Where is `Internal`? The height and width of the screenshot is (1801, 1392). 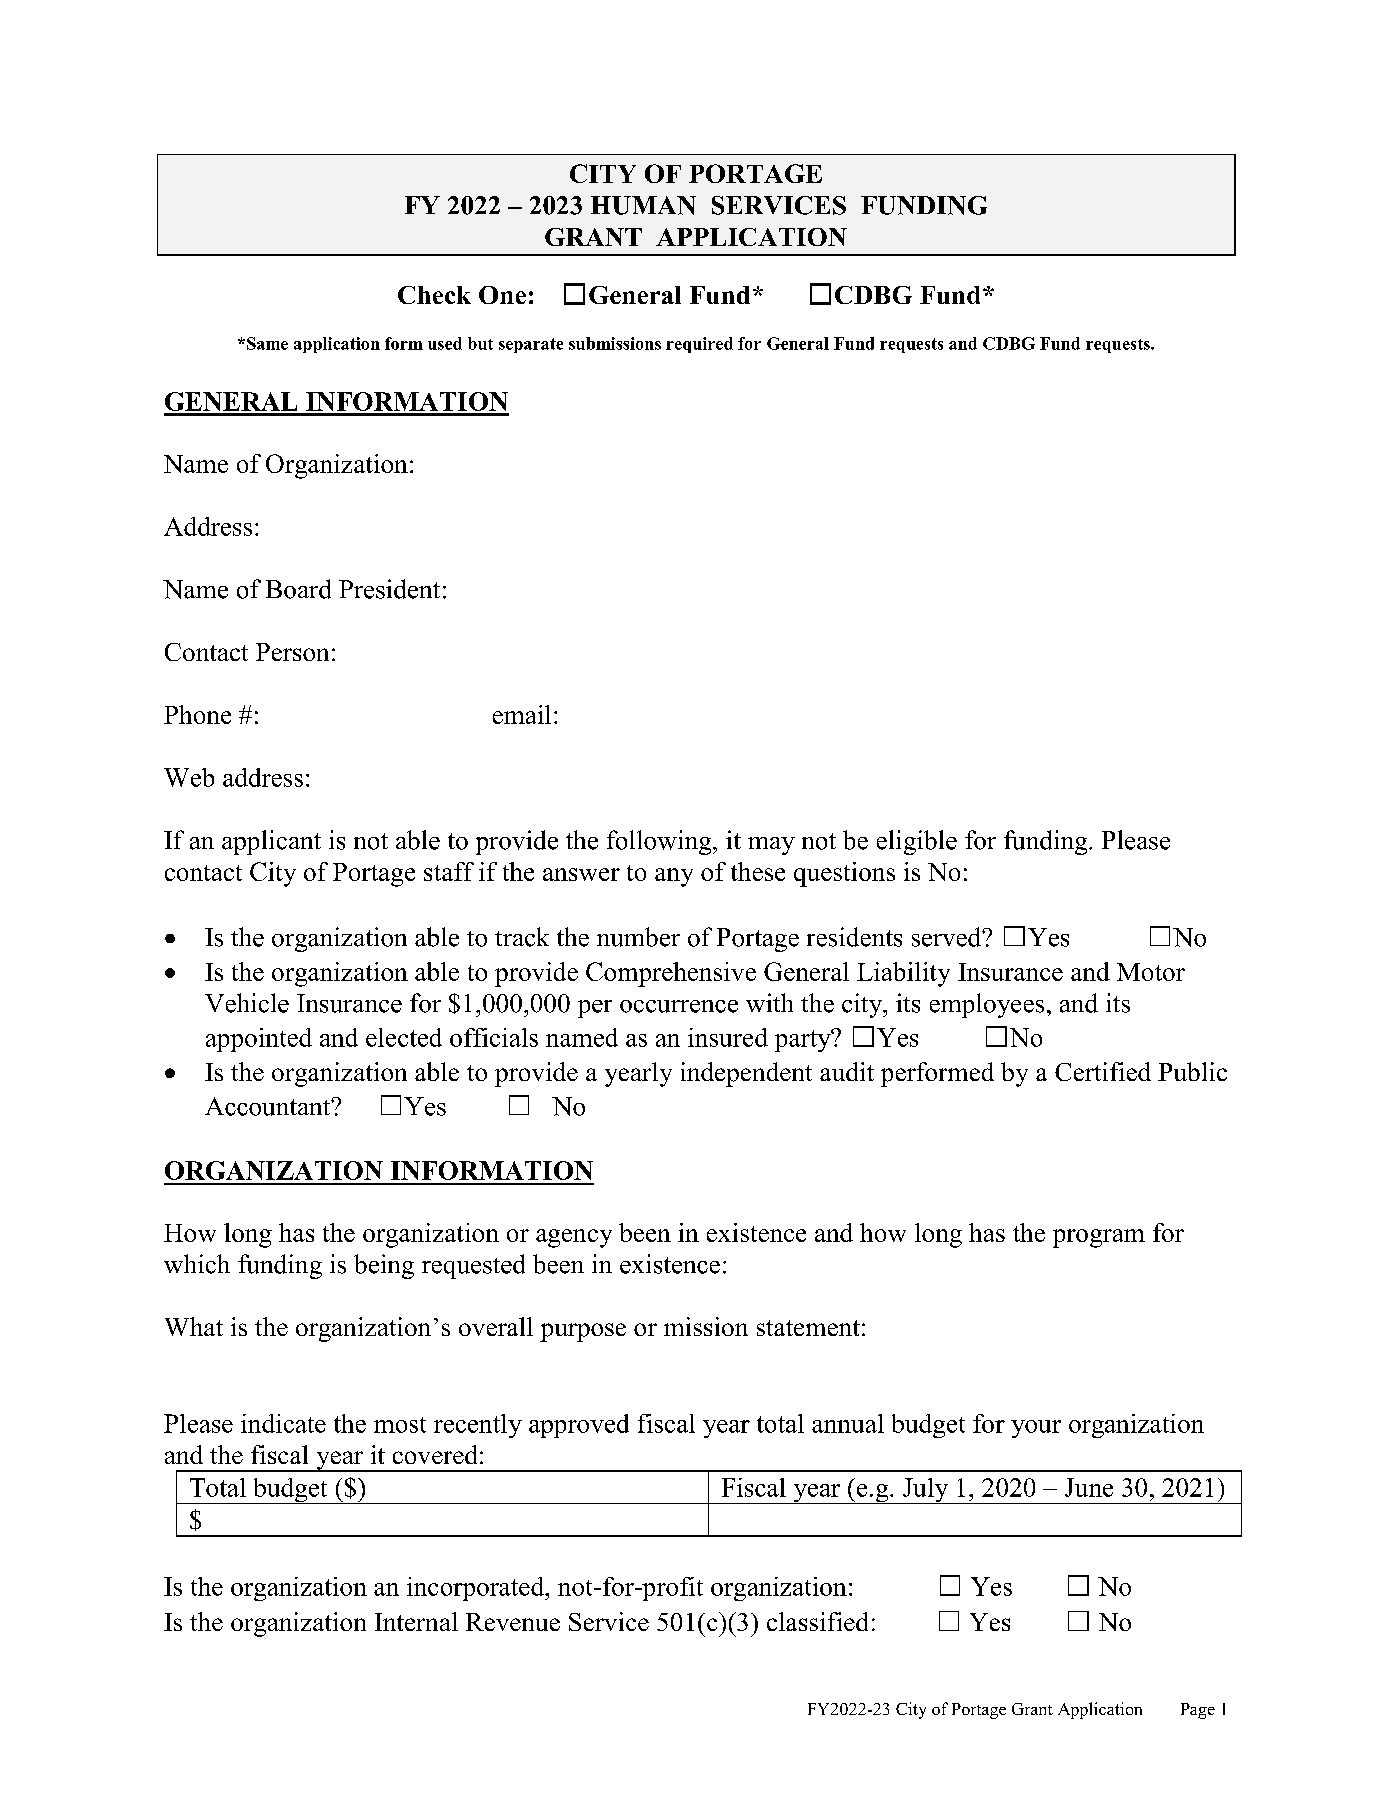
Internal is located at coordinates (416, 1621).
